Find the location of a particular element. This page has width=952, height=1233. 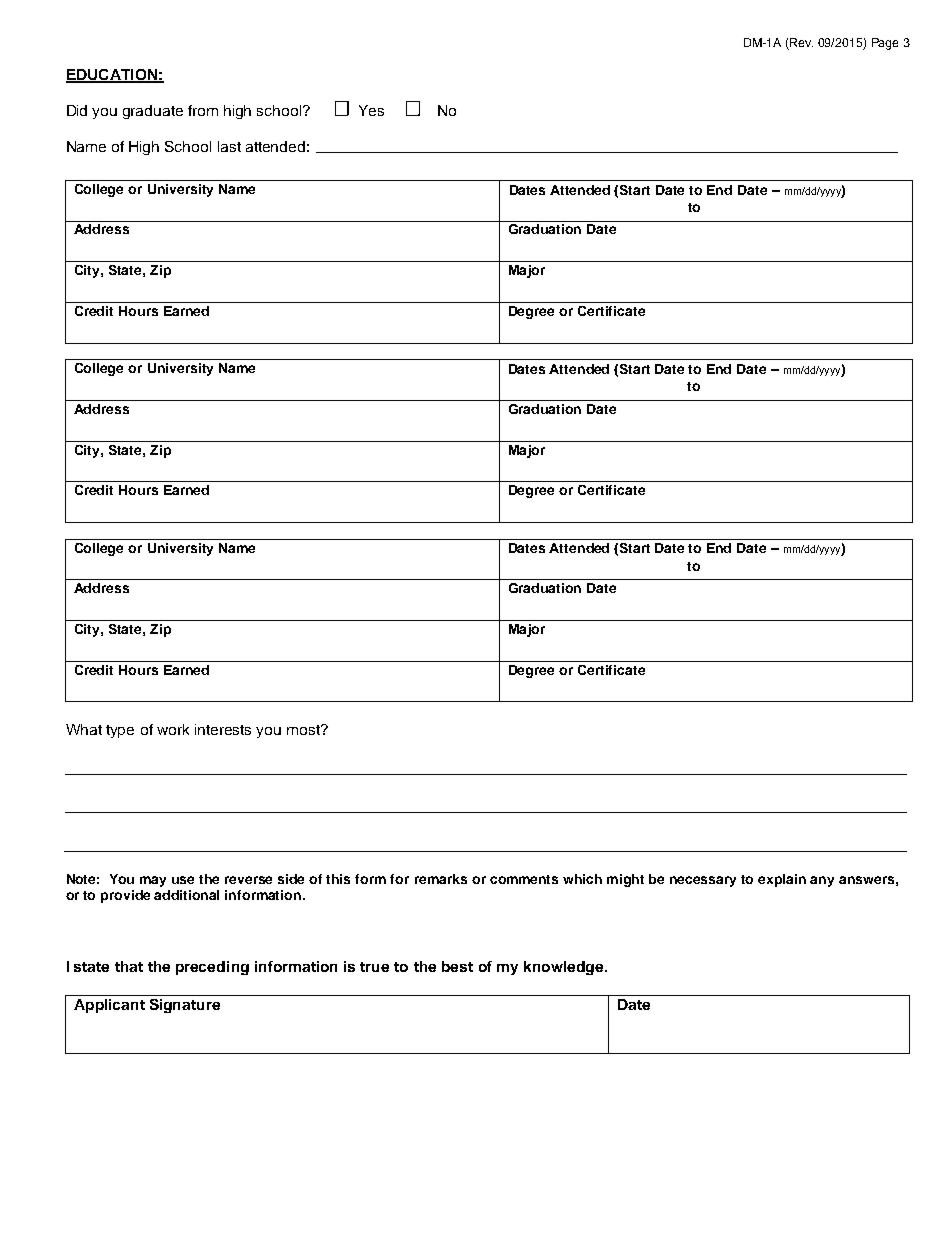

interests is located at coordinates (223, 729).
